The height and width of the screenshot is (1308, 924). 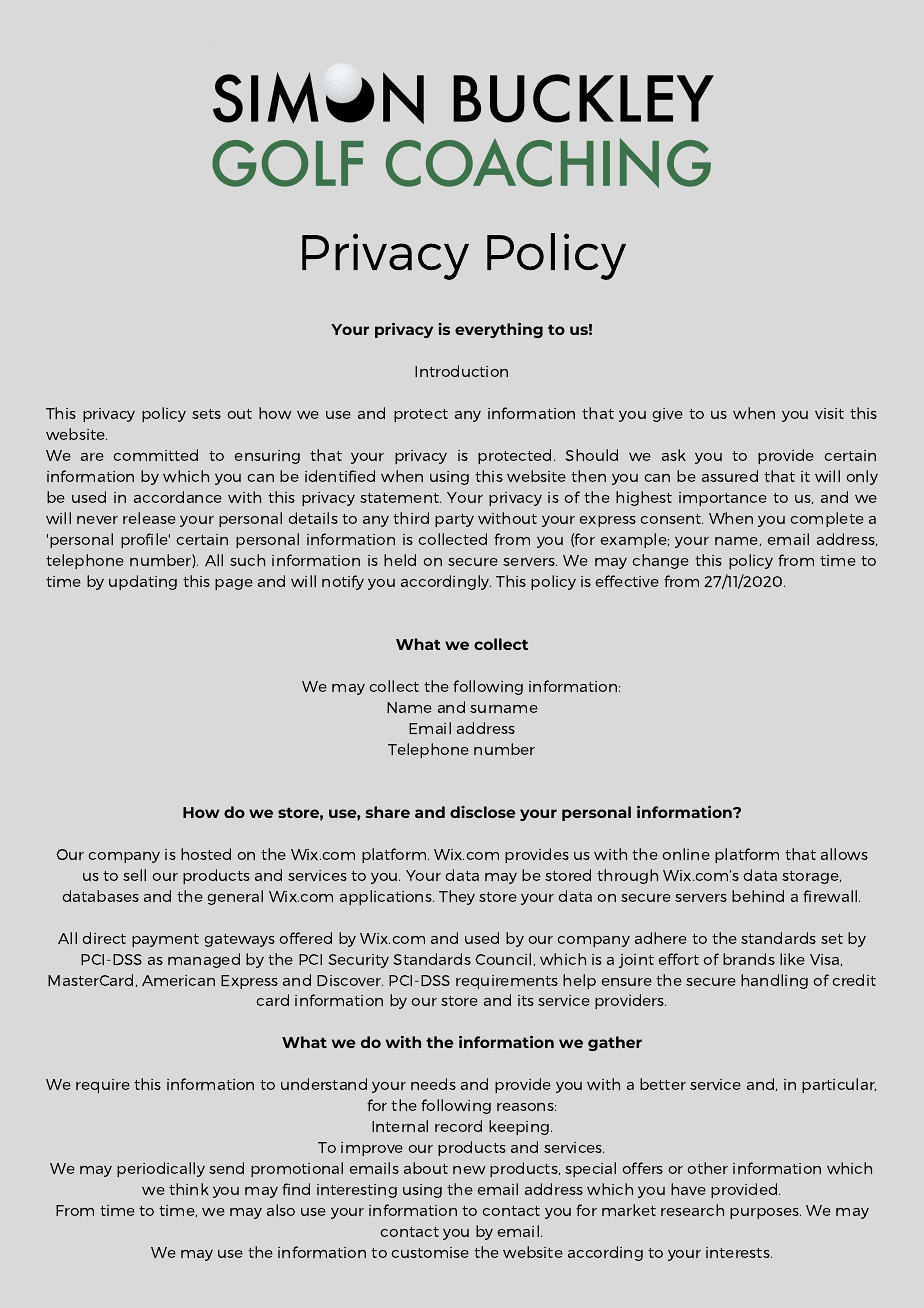 What do you see at coordinates (206, 414) in the screenshot?
I see `sets` at bounding box center [206, 414].
